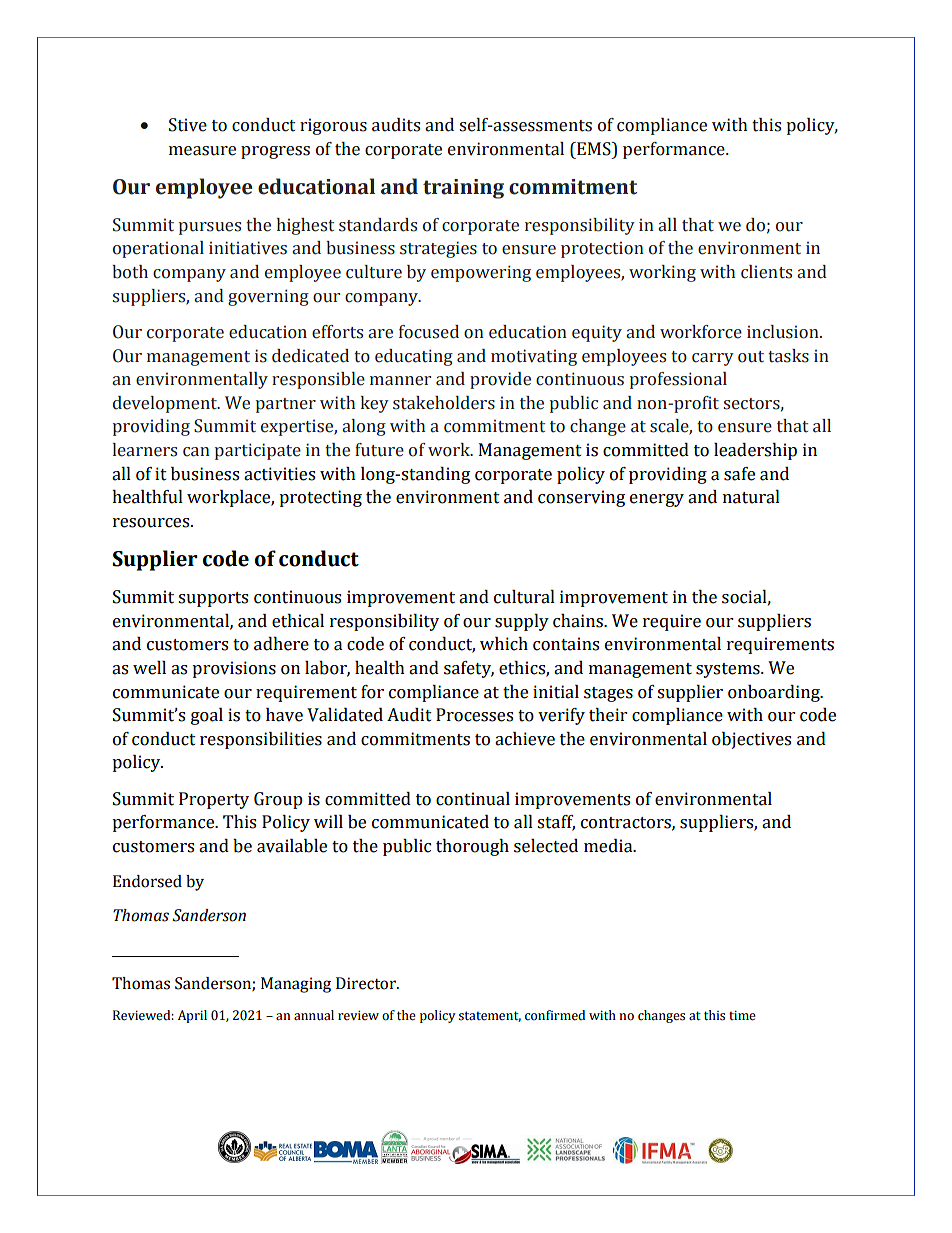 The height and width of the document is (1233, 952). Describe the element at coordinates (463, 189) in the document. I see `training` at that location.
